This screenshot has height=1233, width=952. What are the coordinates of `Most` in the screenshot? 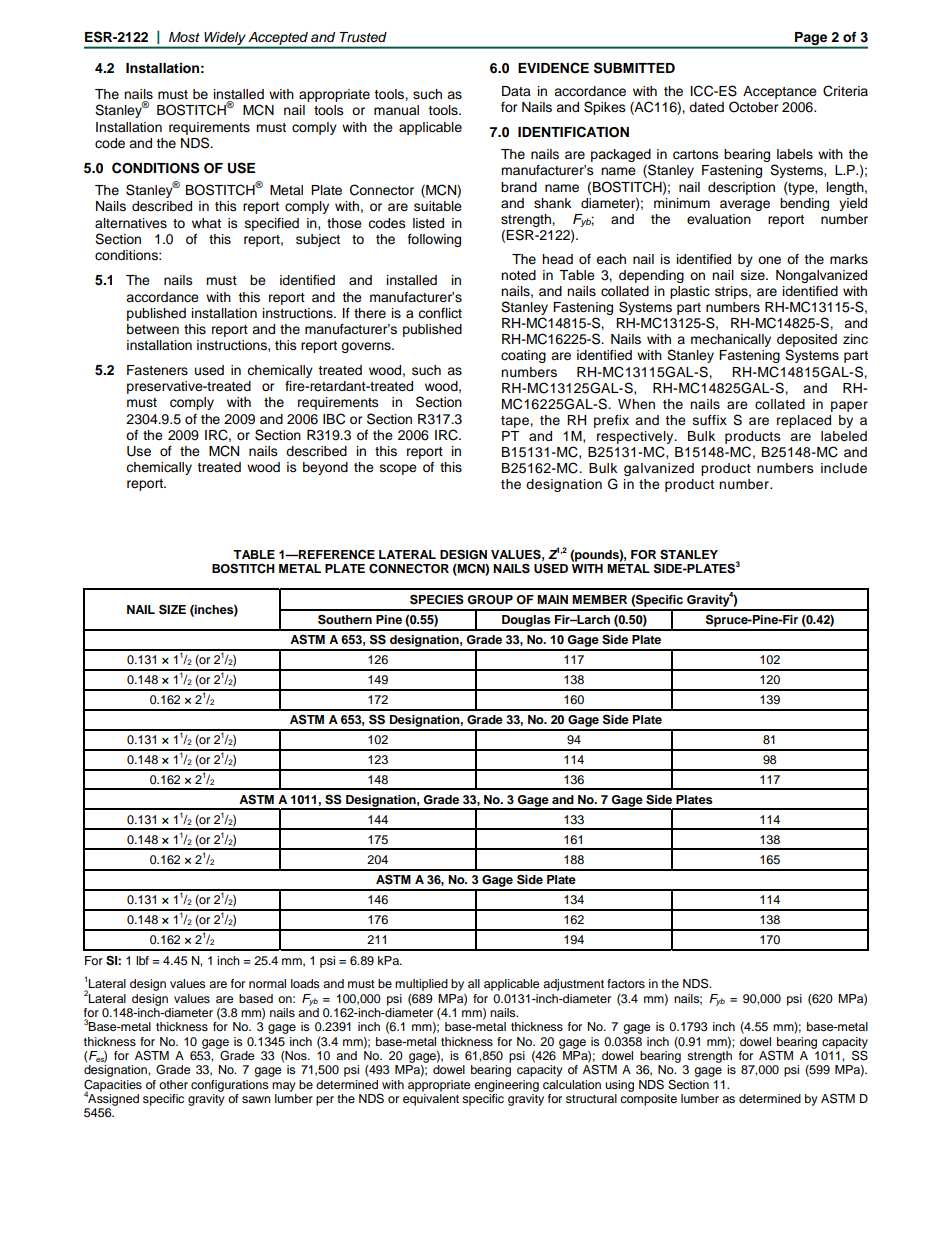 It's located at (184, 37).
